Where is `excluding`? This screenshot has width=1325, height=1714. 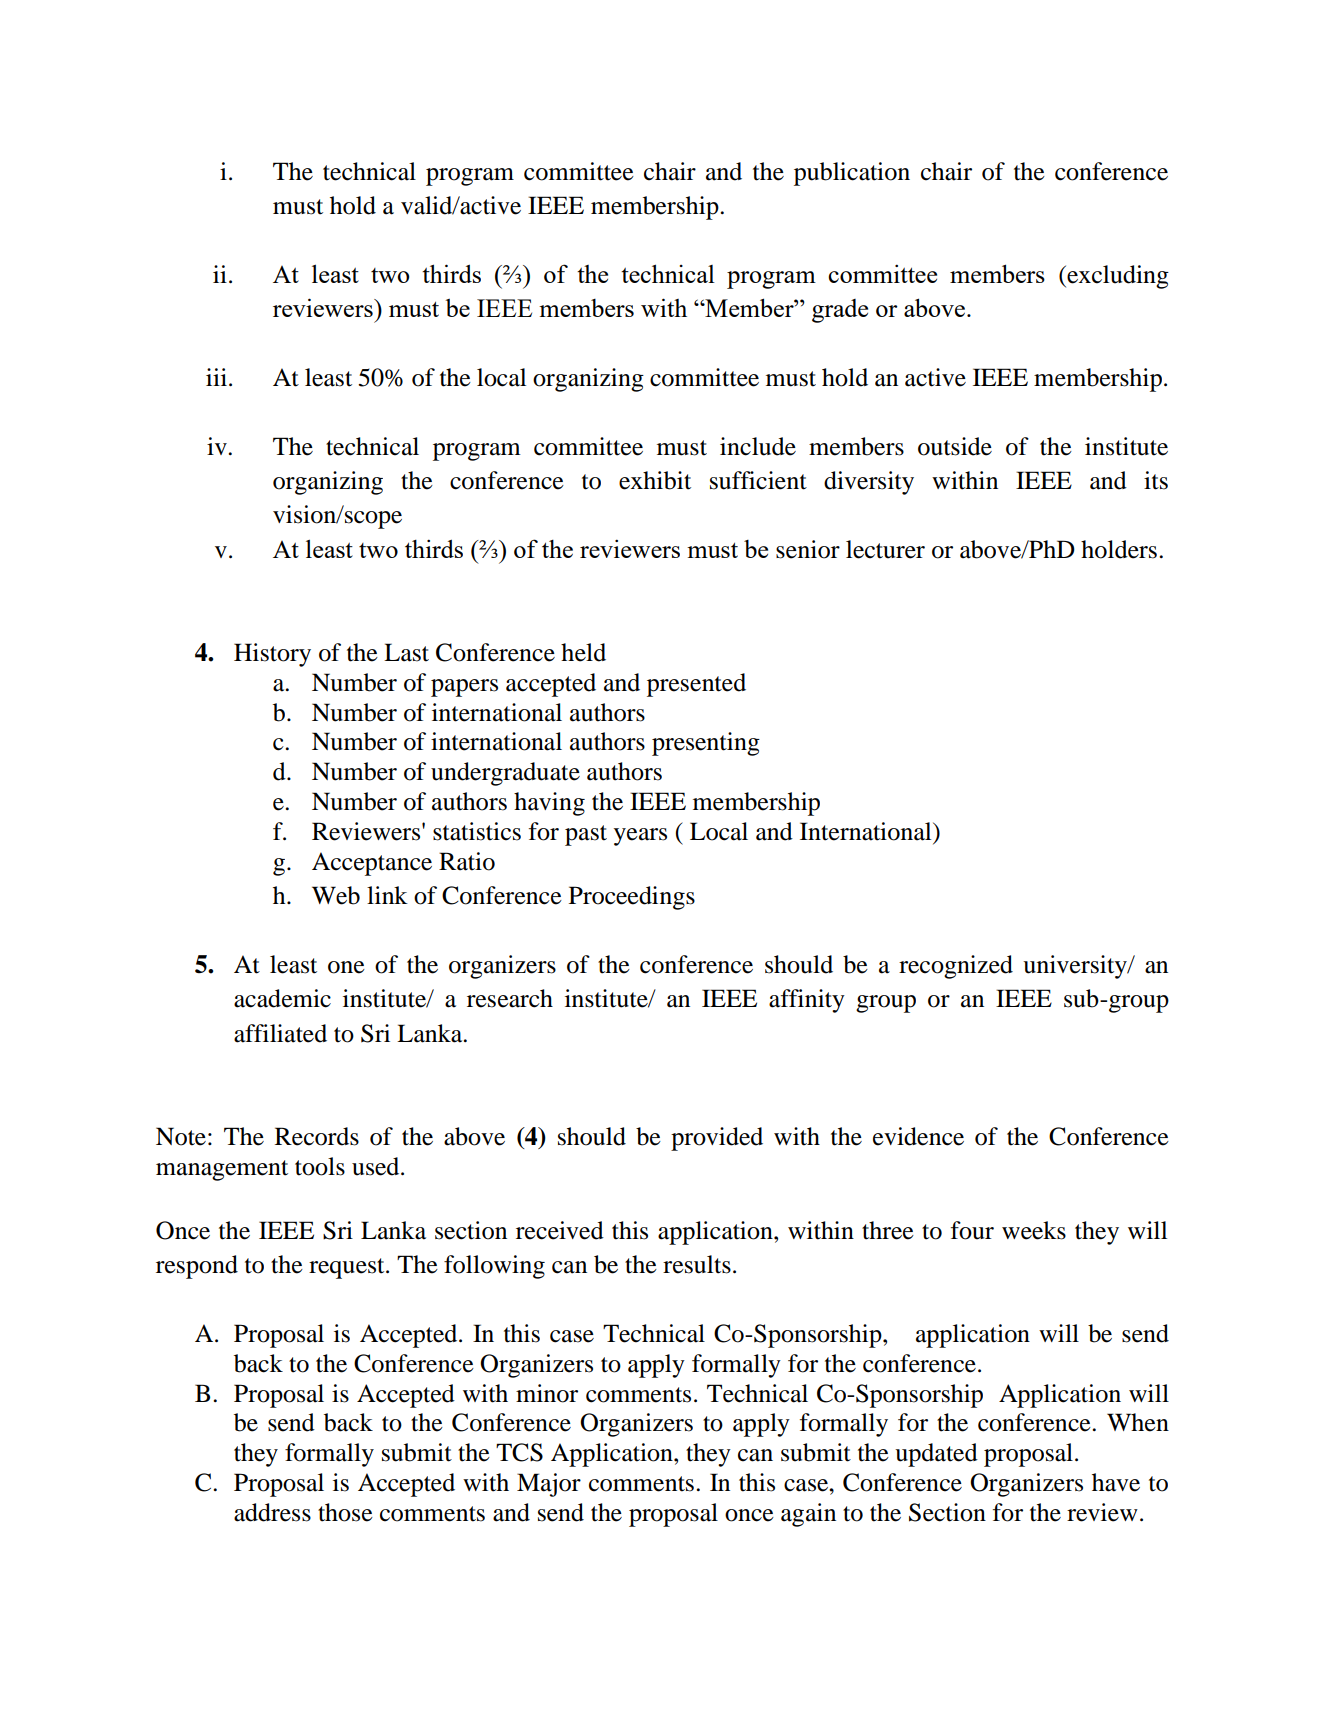
excluding is located at coordinates (1117, 277).
